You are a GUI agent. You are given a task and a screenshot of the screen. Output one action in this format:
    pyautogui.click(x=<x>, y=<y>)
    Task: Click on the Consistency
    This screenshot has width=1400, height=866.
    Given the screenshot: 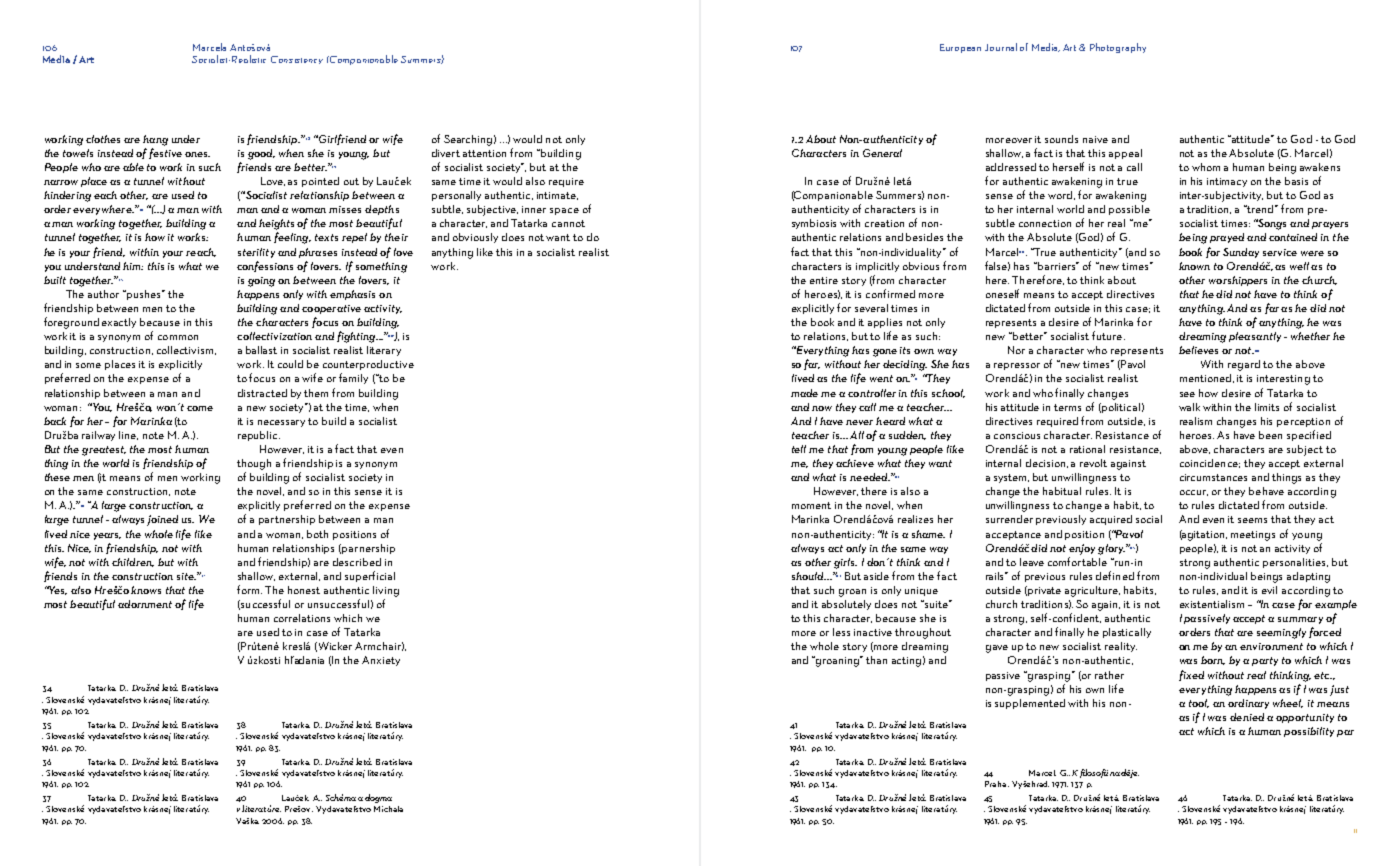 What is the action you would take?
    pyautogui.click(x=297, y=60)
